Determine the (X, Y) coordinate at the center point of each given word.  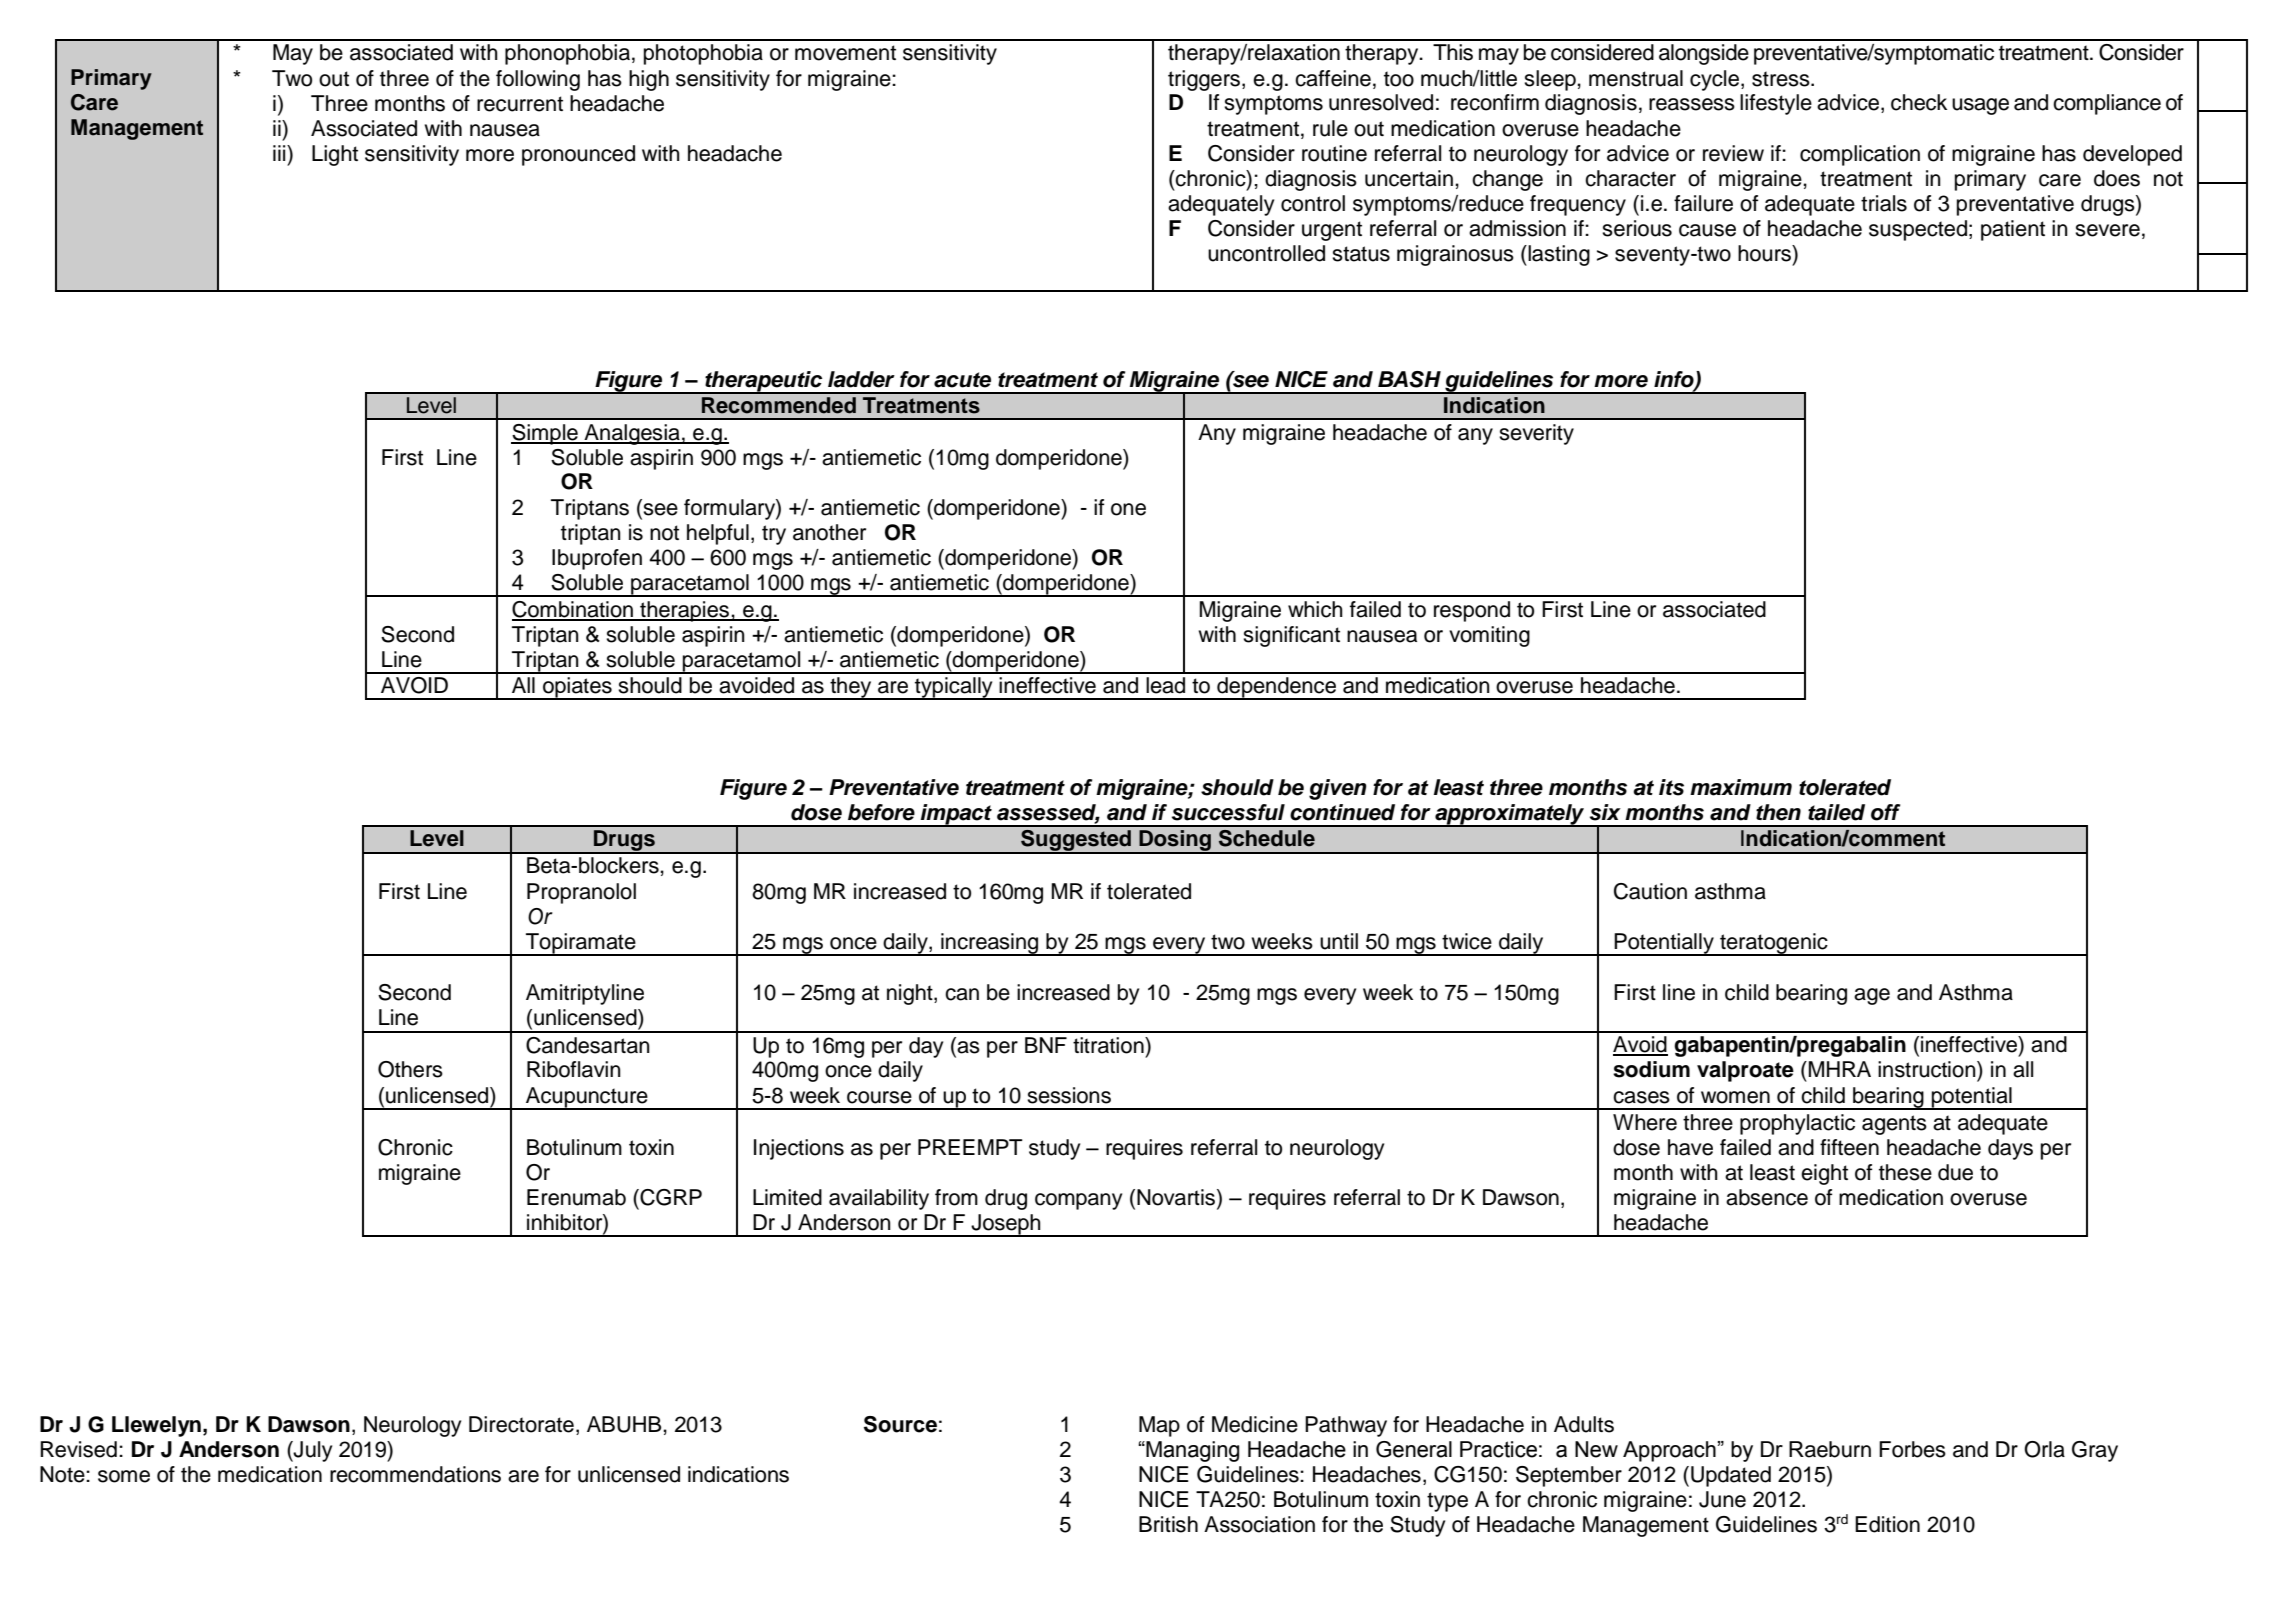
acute (962, 380)
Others (410, 1069)
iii (280, 153)
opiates (577, 688)
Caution (1650, 891)
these (1905, 1172)
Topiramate (581, 944)
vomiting (1489, 636)
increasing (990, 944)
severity (1536, 434)
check (1919, 102)
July (312, 1451)
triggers (1205, 80)
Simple (545, 434)
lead (1165, 685)
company (1078, 1201)
